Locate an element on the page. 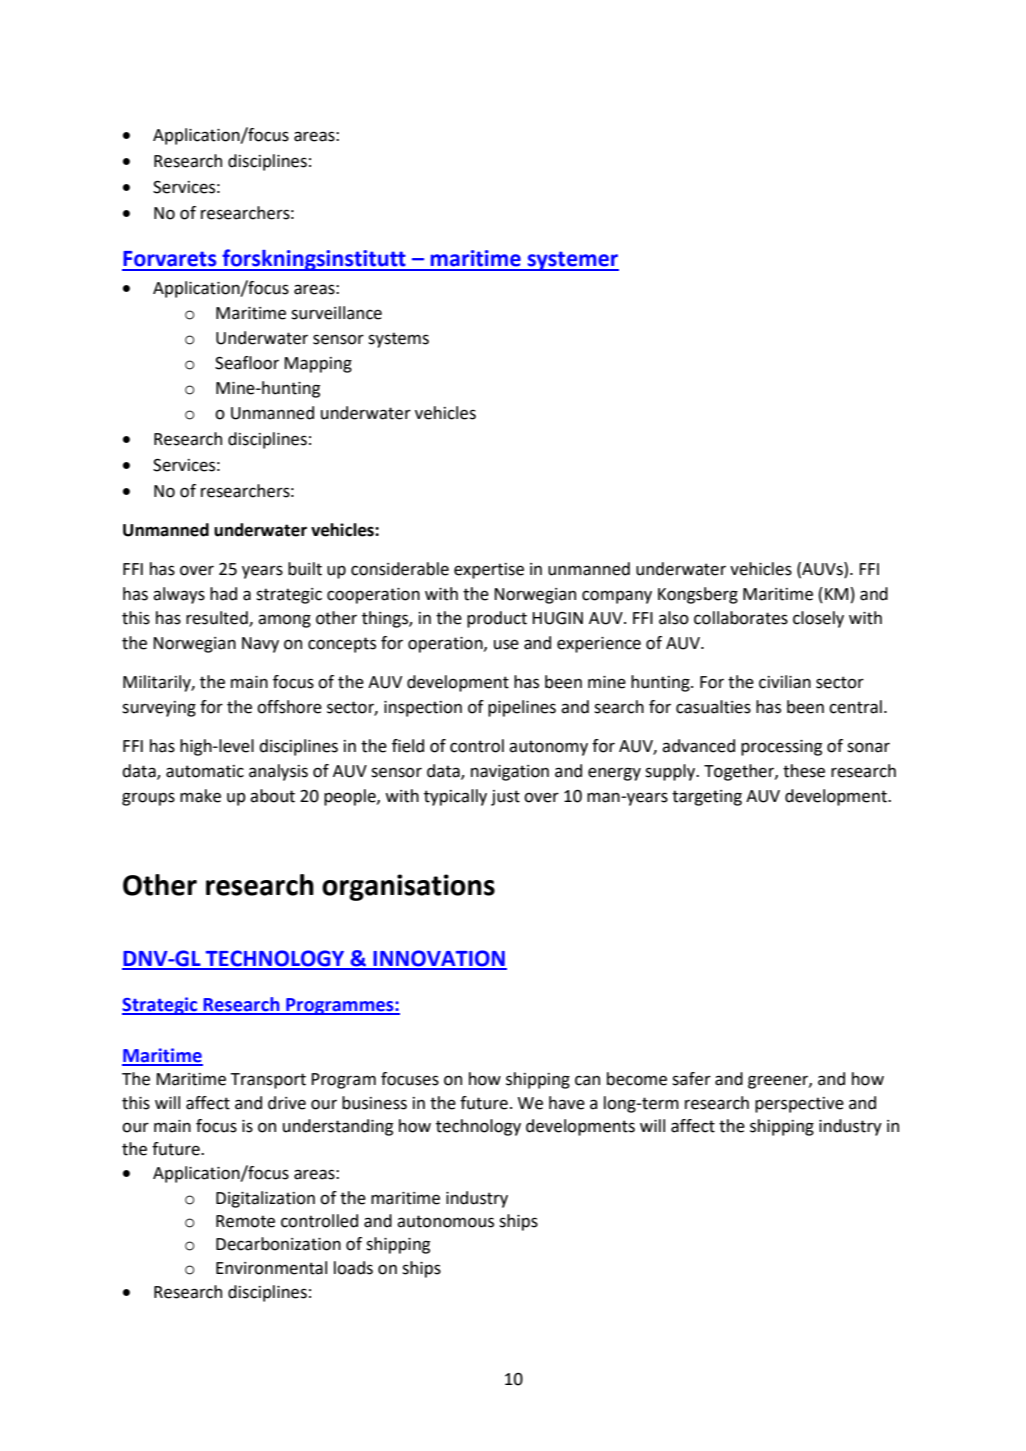  these is located at coordinates (804, 771).
